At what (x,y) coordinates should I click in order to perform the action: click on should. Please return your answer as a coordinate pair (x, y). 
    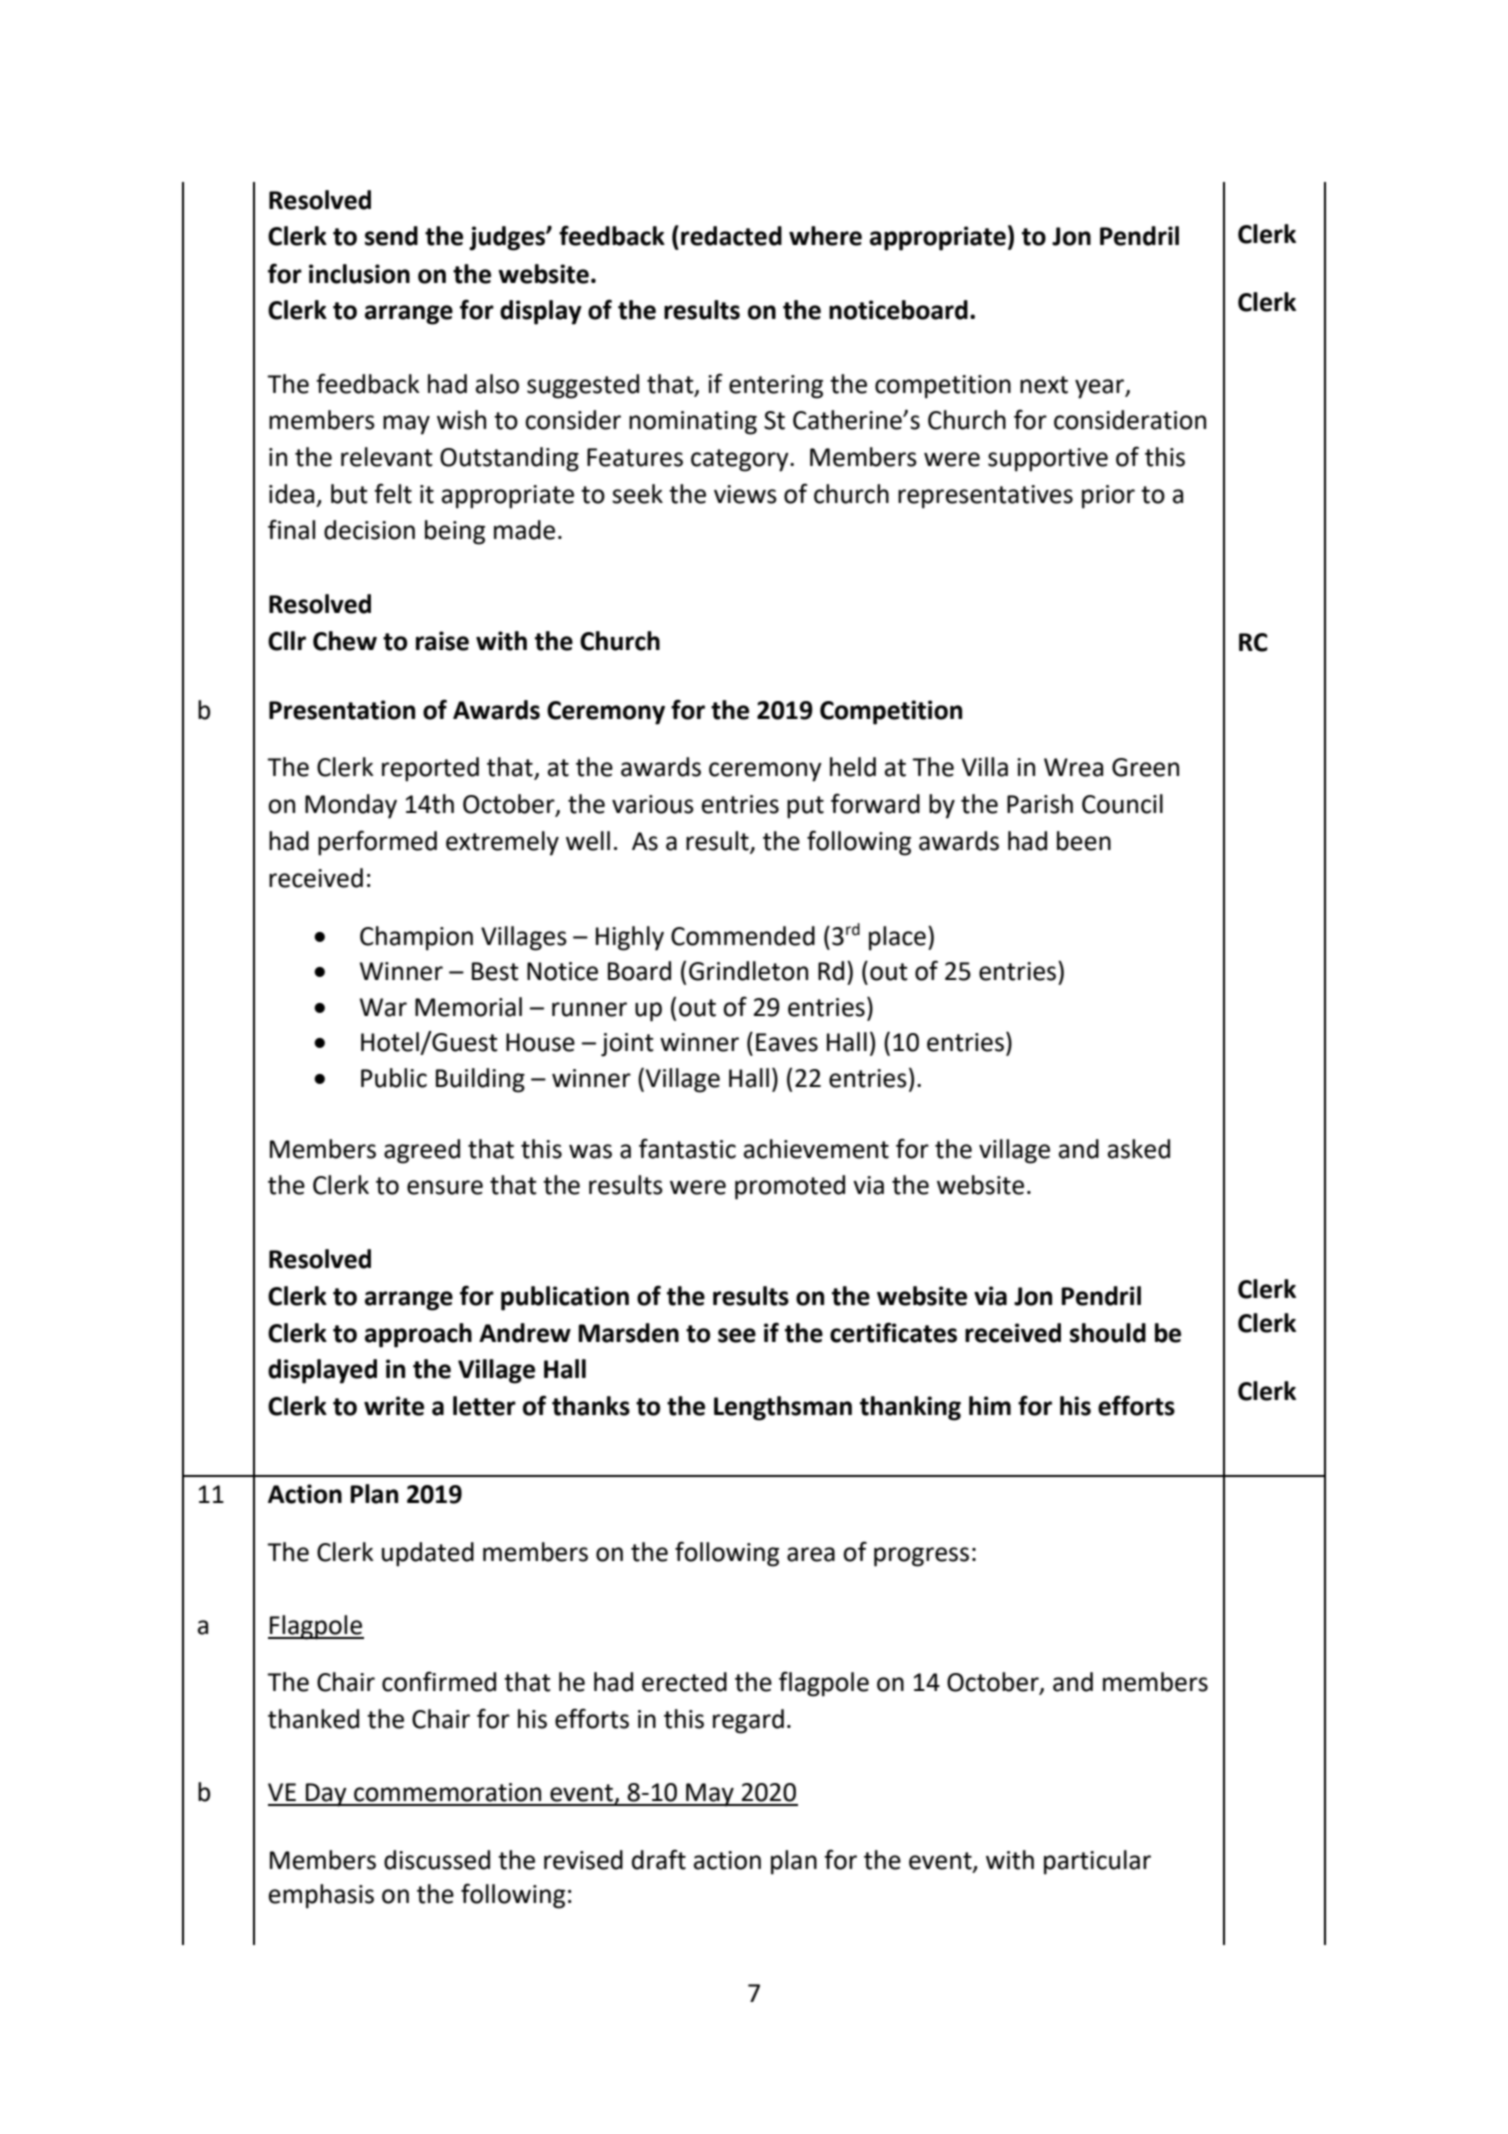
    Looking at the image, I should click on (1108, 1333).
